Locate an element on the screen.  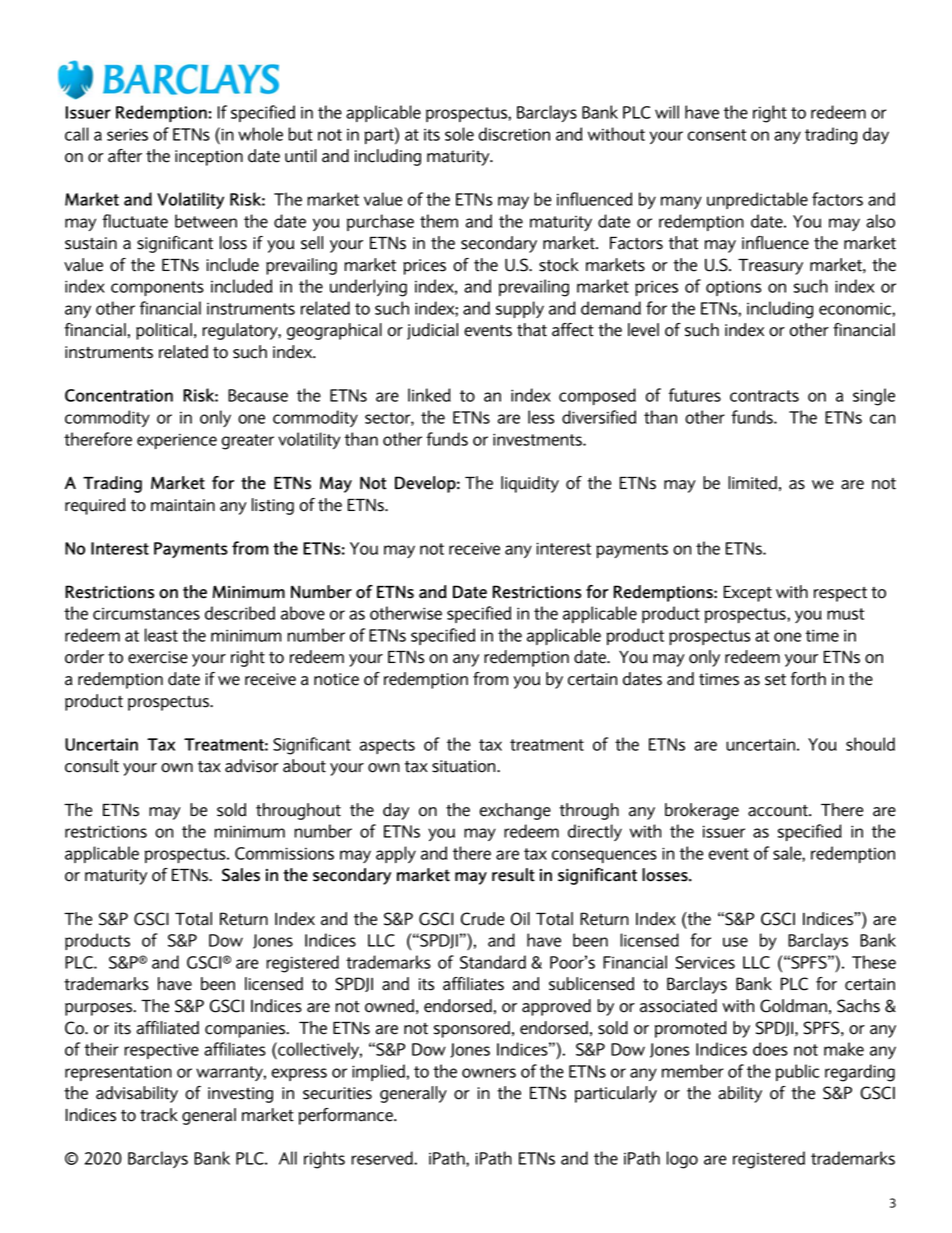
Concentration is located at coordinates (119, 395).
